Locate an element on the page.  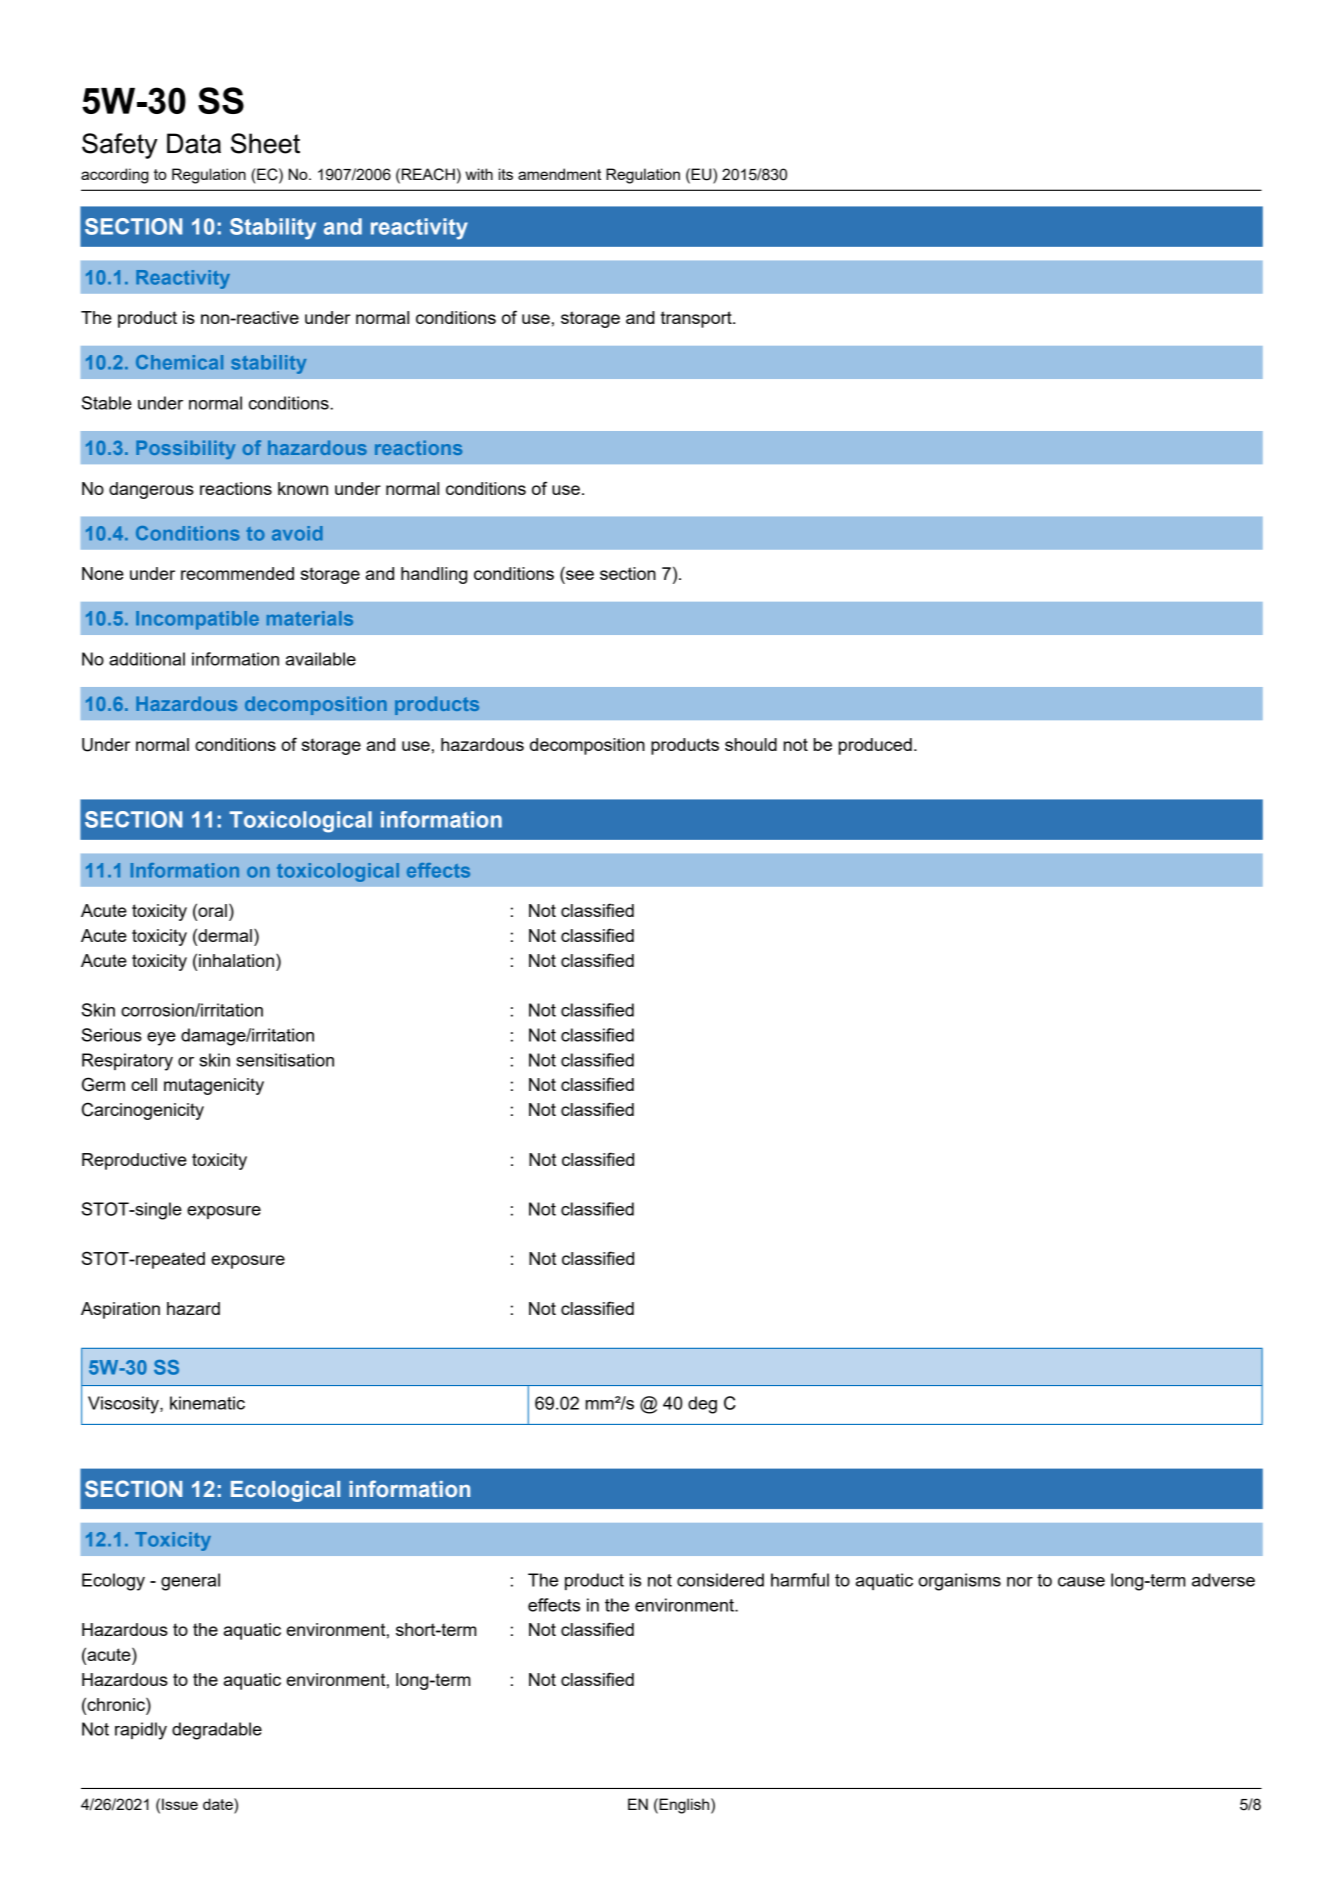
considered is located at coordinates (720, 1580).
